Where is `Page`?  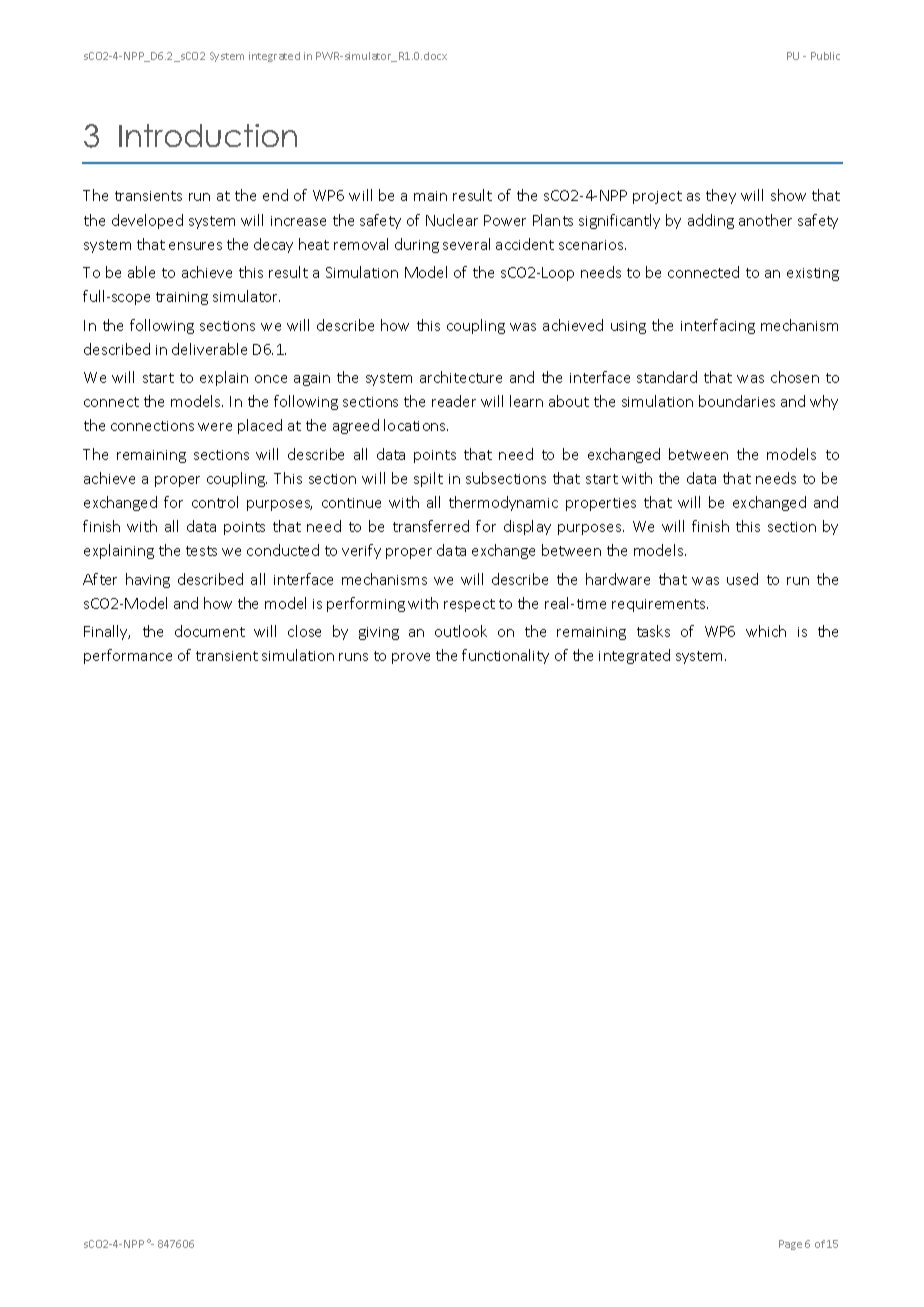 Page is located at coordinates (790, 1245).
